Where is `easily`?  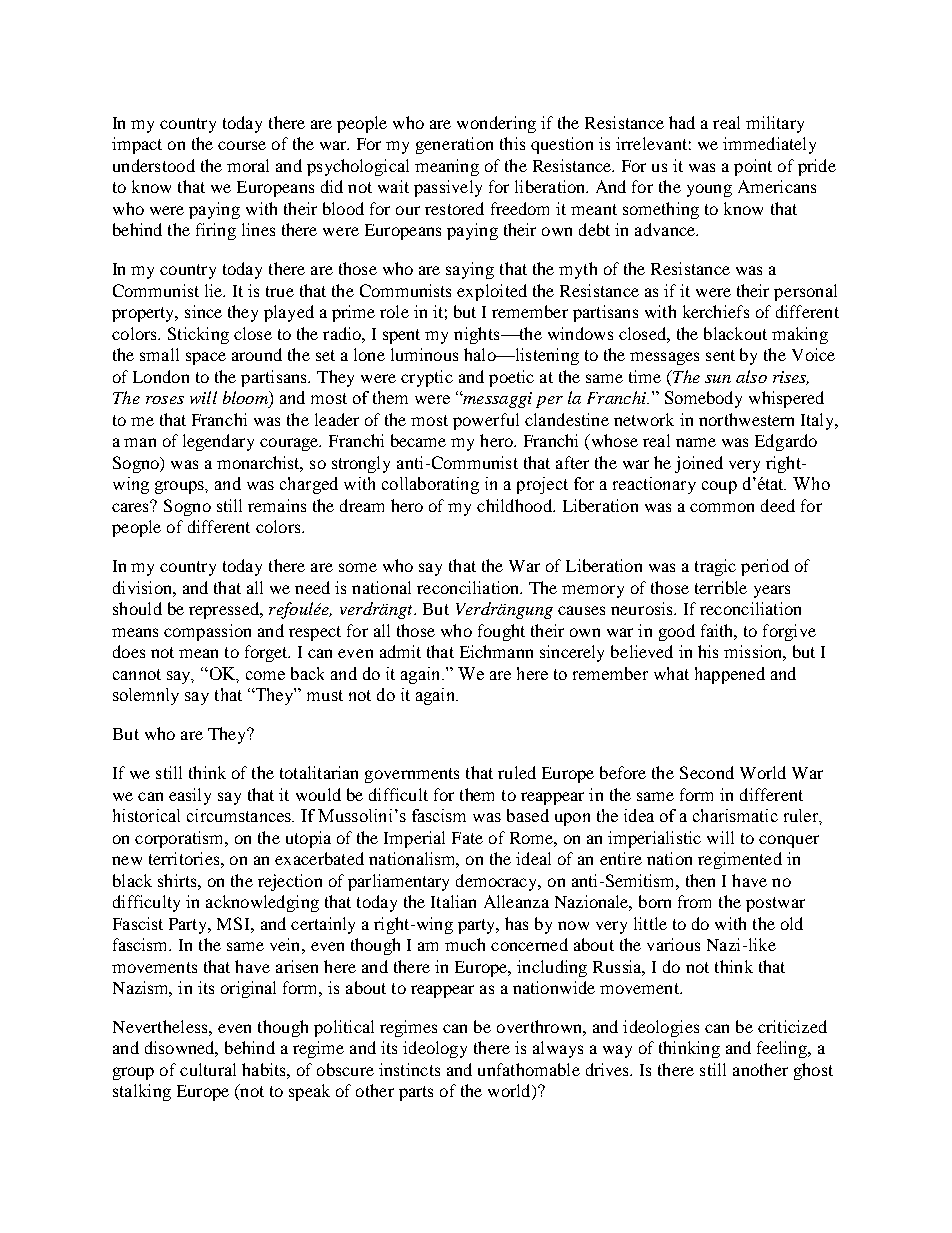
easily is located at coordinates (190, 796).
